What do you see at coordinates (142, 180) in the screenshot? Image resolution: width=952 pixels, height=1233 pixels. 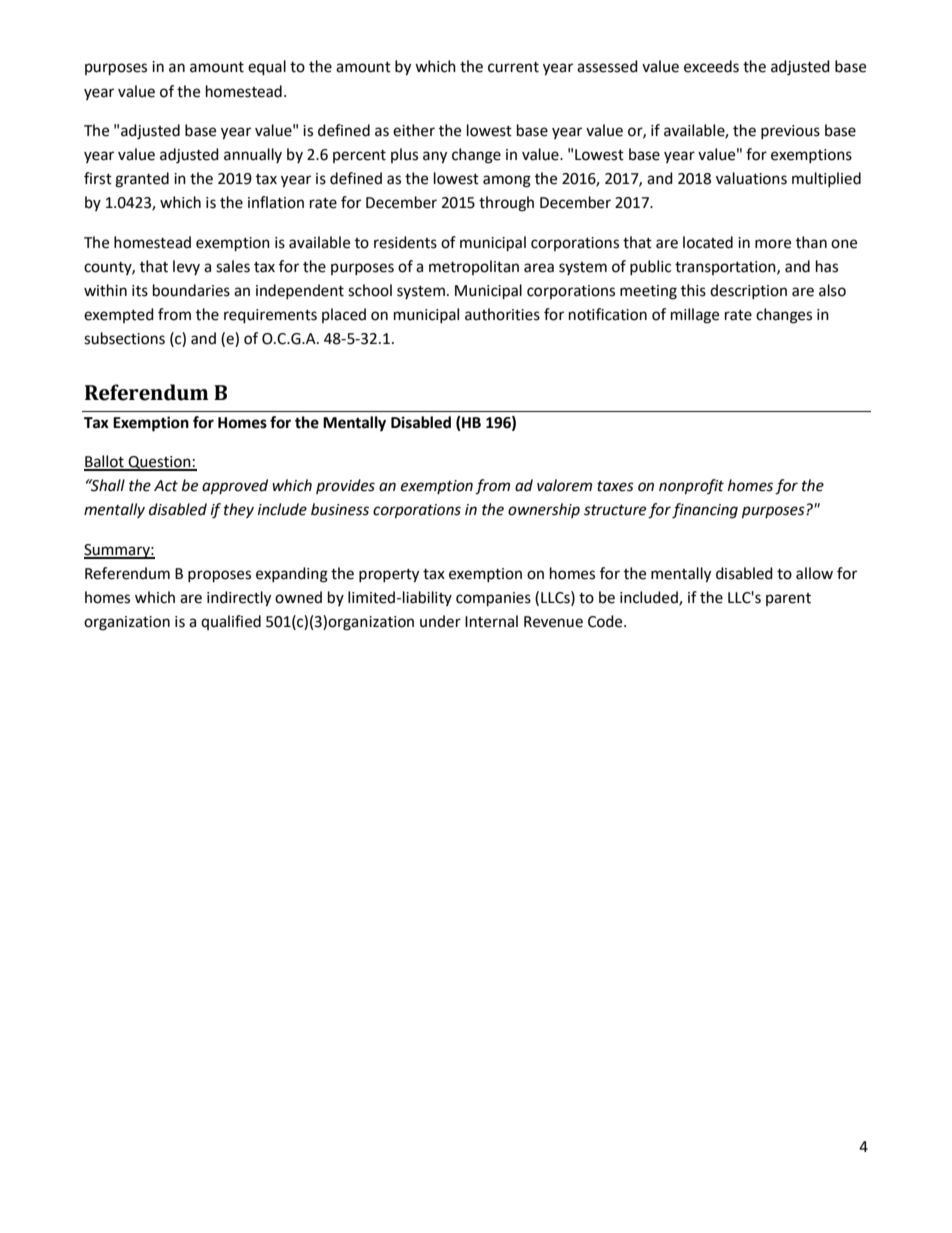 I see `granted` at bounding box center [142, 180].
